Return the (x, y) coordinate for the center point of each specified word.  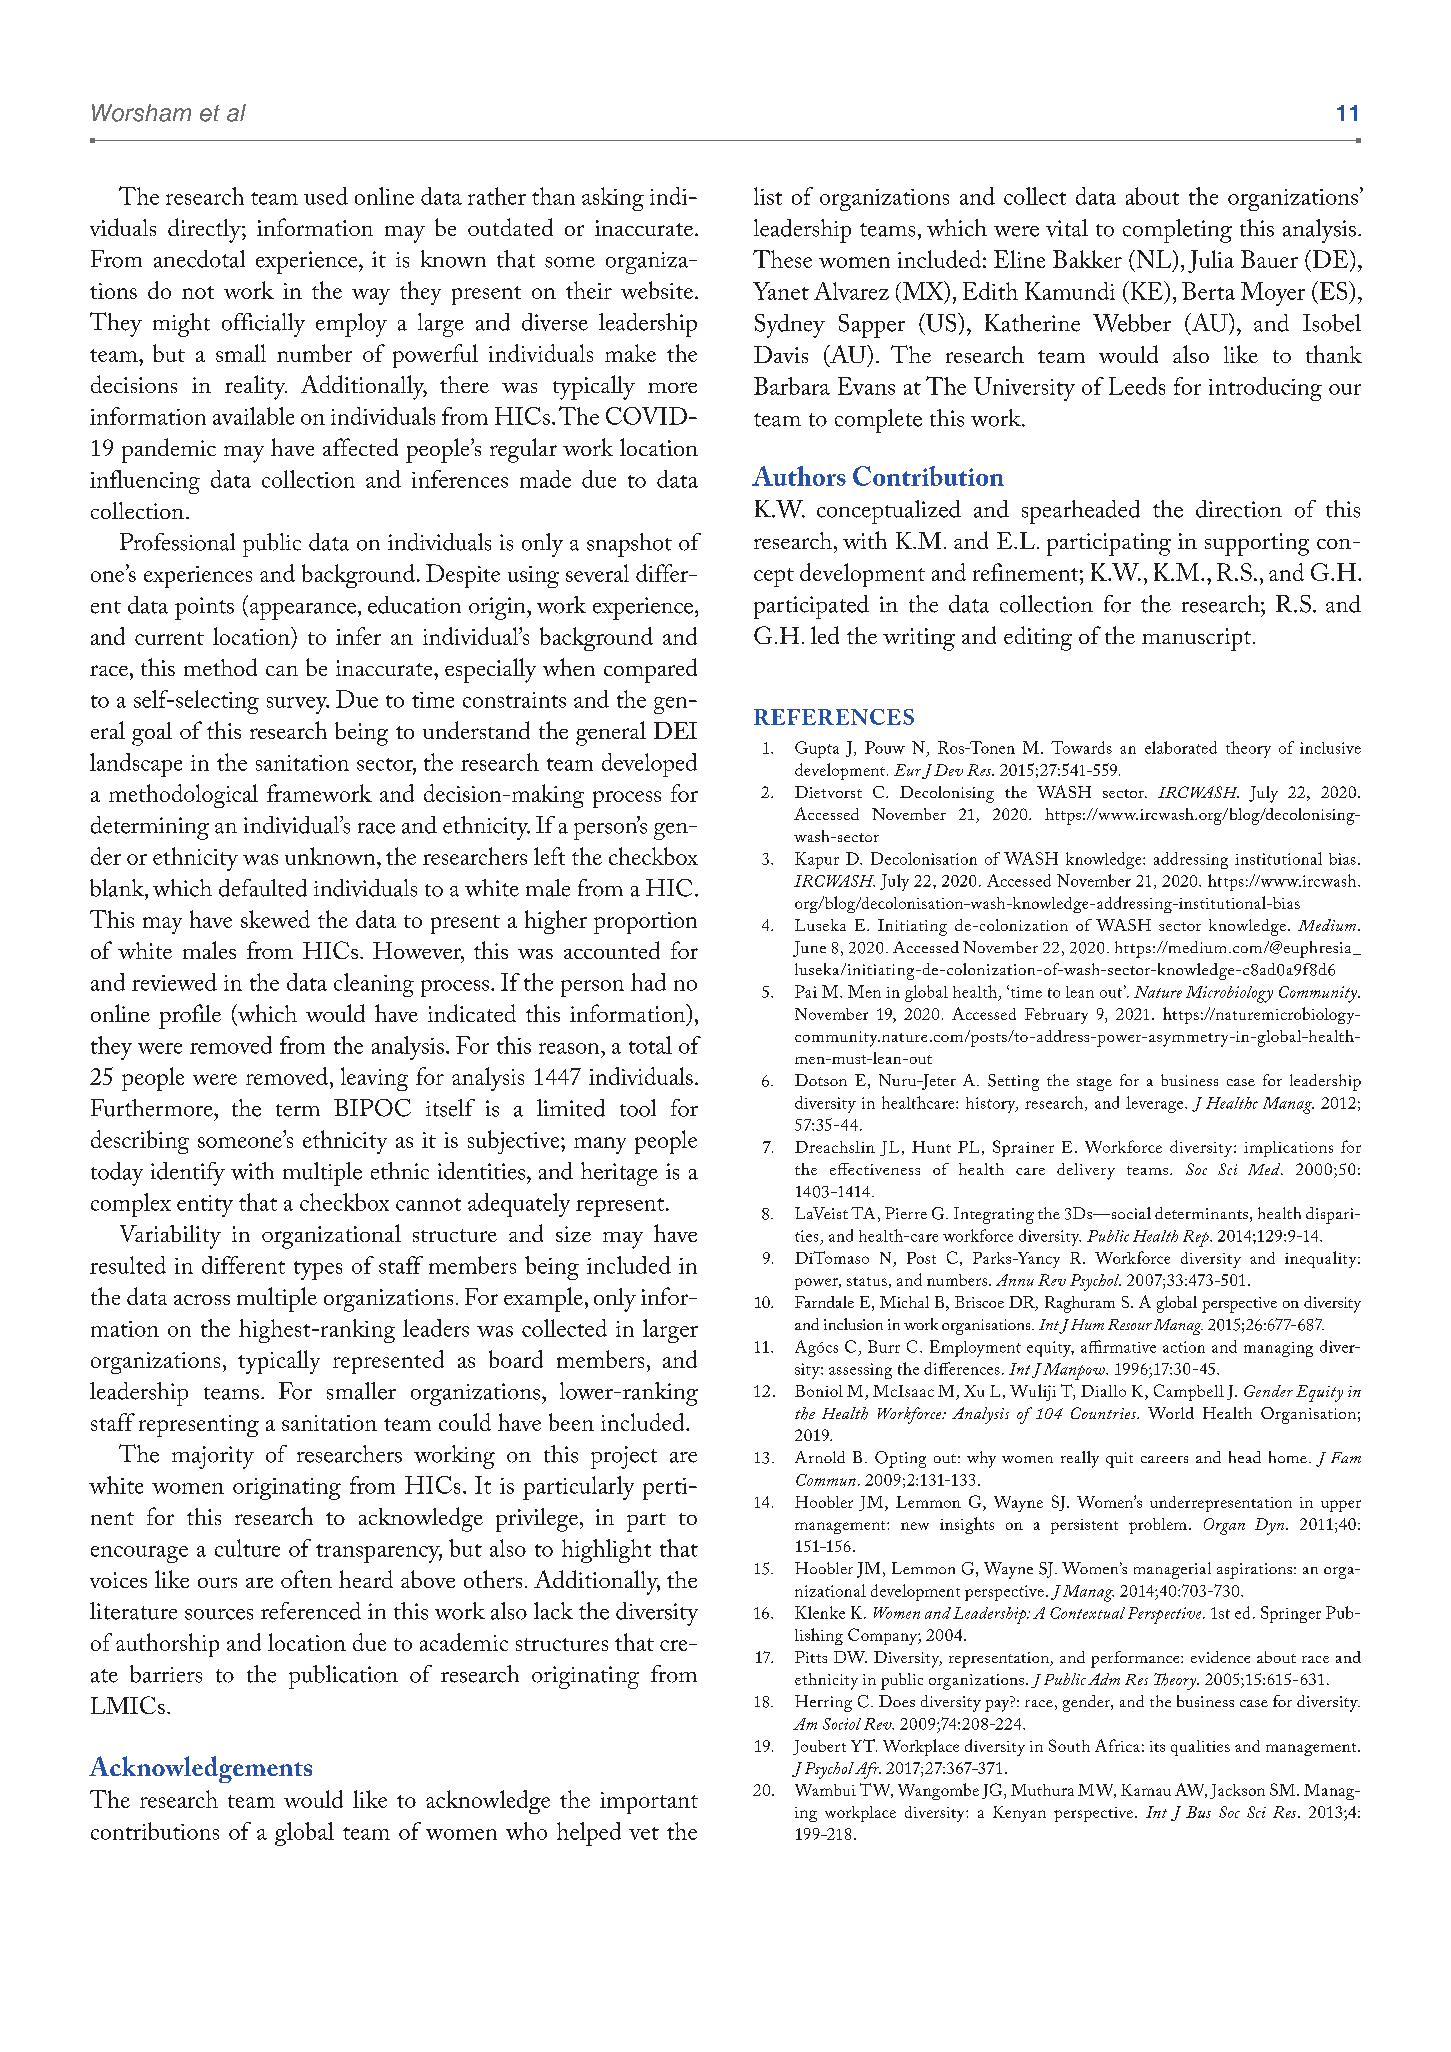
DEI (675, 730)
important (649, 1803)
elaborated (1181, 747)
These (782, 259)
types (318, 1270)
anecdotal (199, 259)
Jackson (1237, 1791)
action (1184, 1347)
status (867, 1281)
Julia (1211, 261)
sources (219, 1614)
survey (298, 705)
